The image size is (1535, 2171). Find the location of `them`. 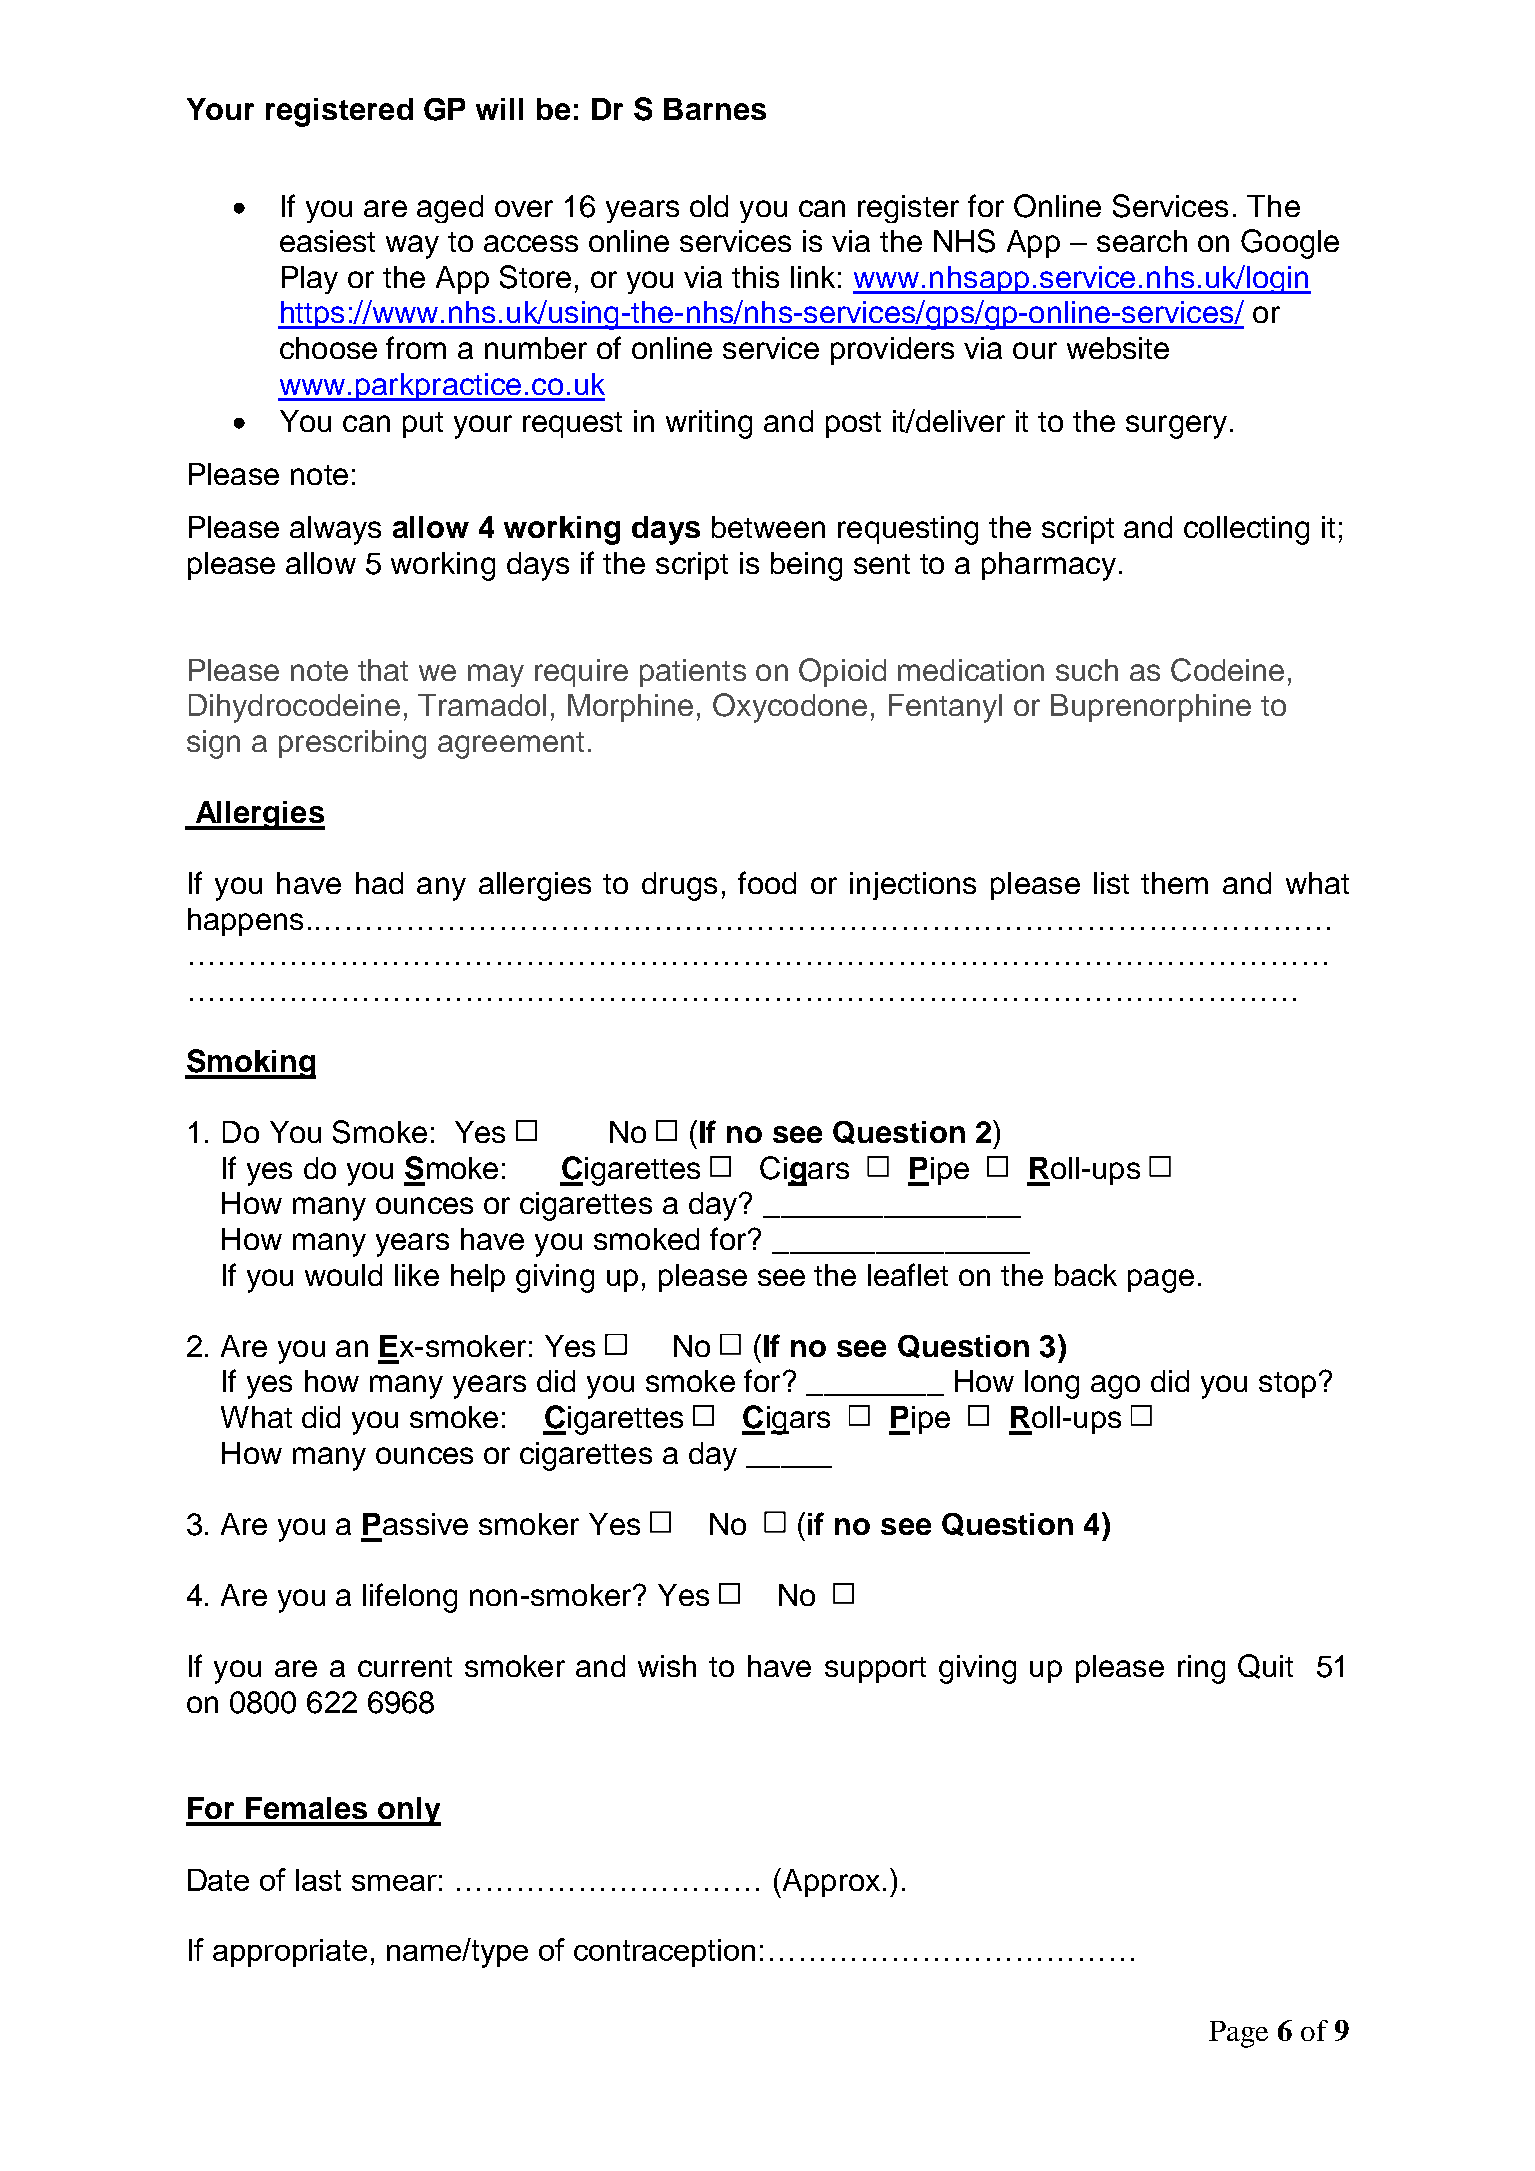

them is located at coordinates (1174, 883).
